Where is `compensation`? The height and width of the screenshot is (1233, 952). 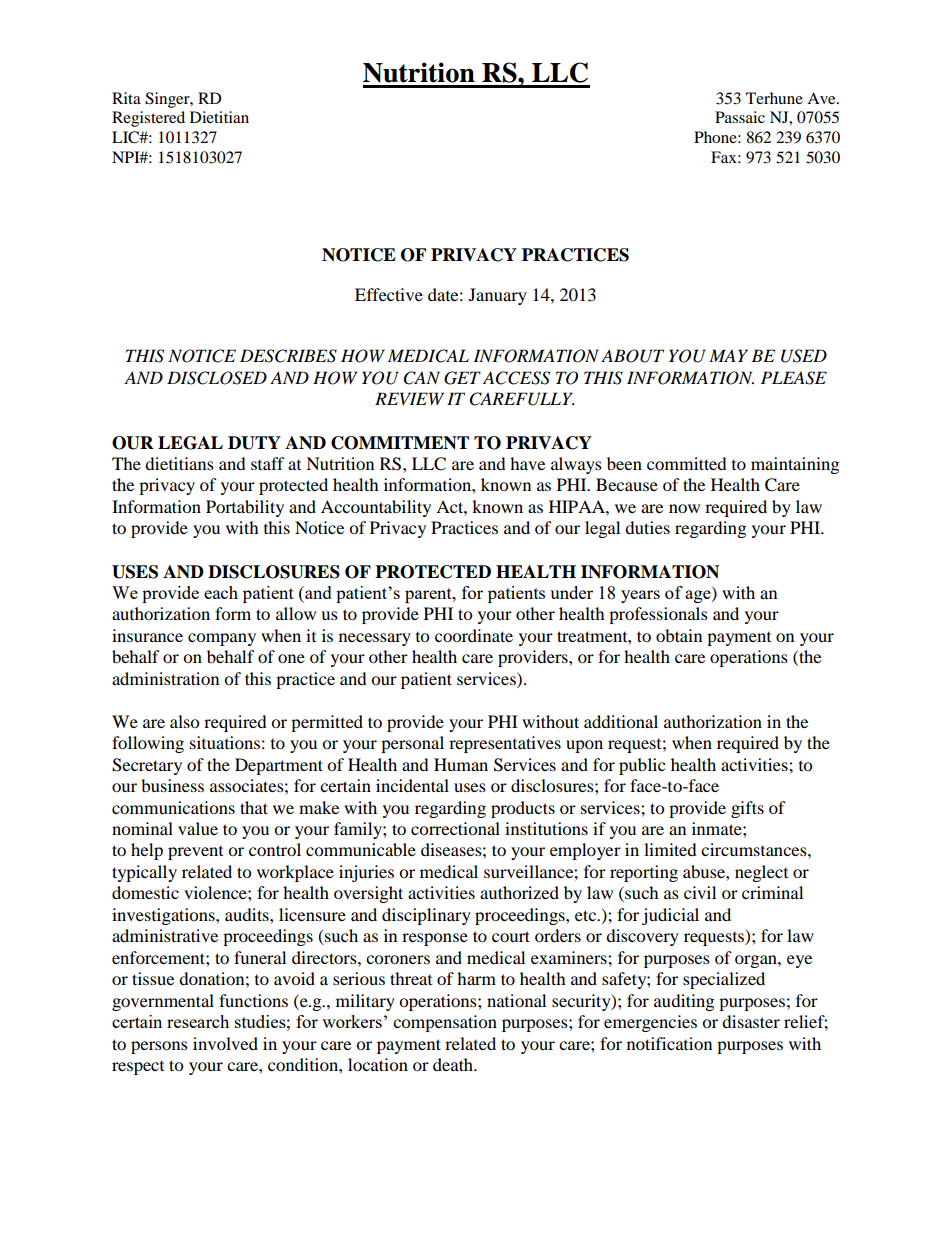 compensation is located at coordinates (445, 1023).
